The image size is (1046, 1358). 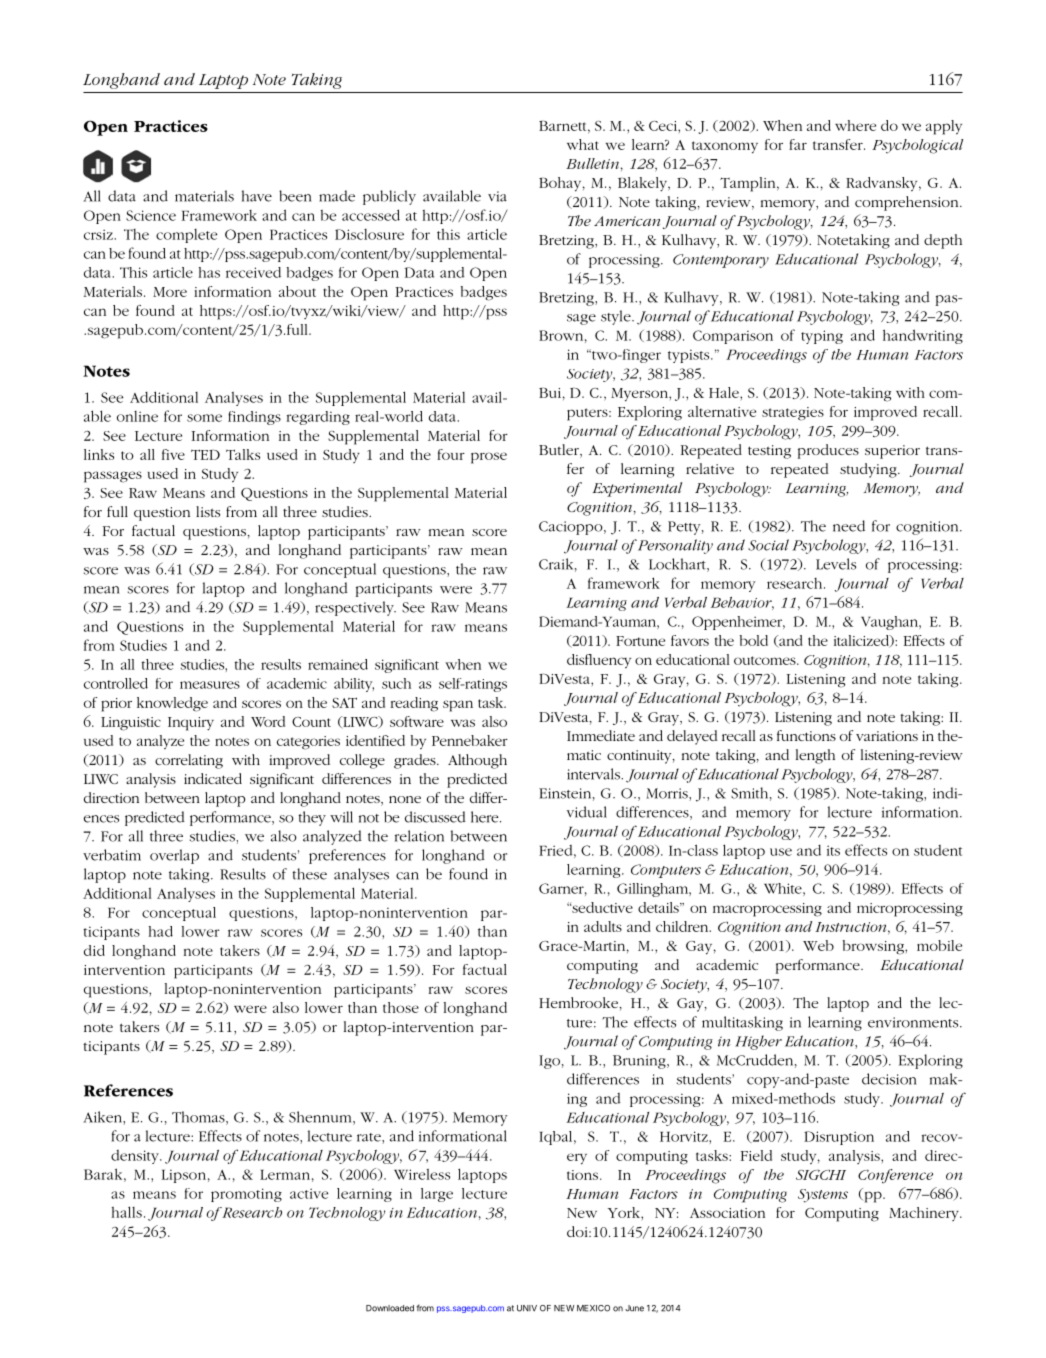 What do you see at coordinates (191, 724) in the page?
I see `Inquiry` at bounding box center [191, 724].
